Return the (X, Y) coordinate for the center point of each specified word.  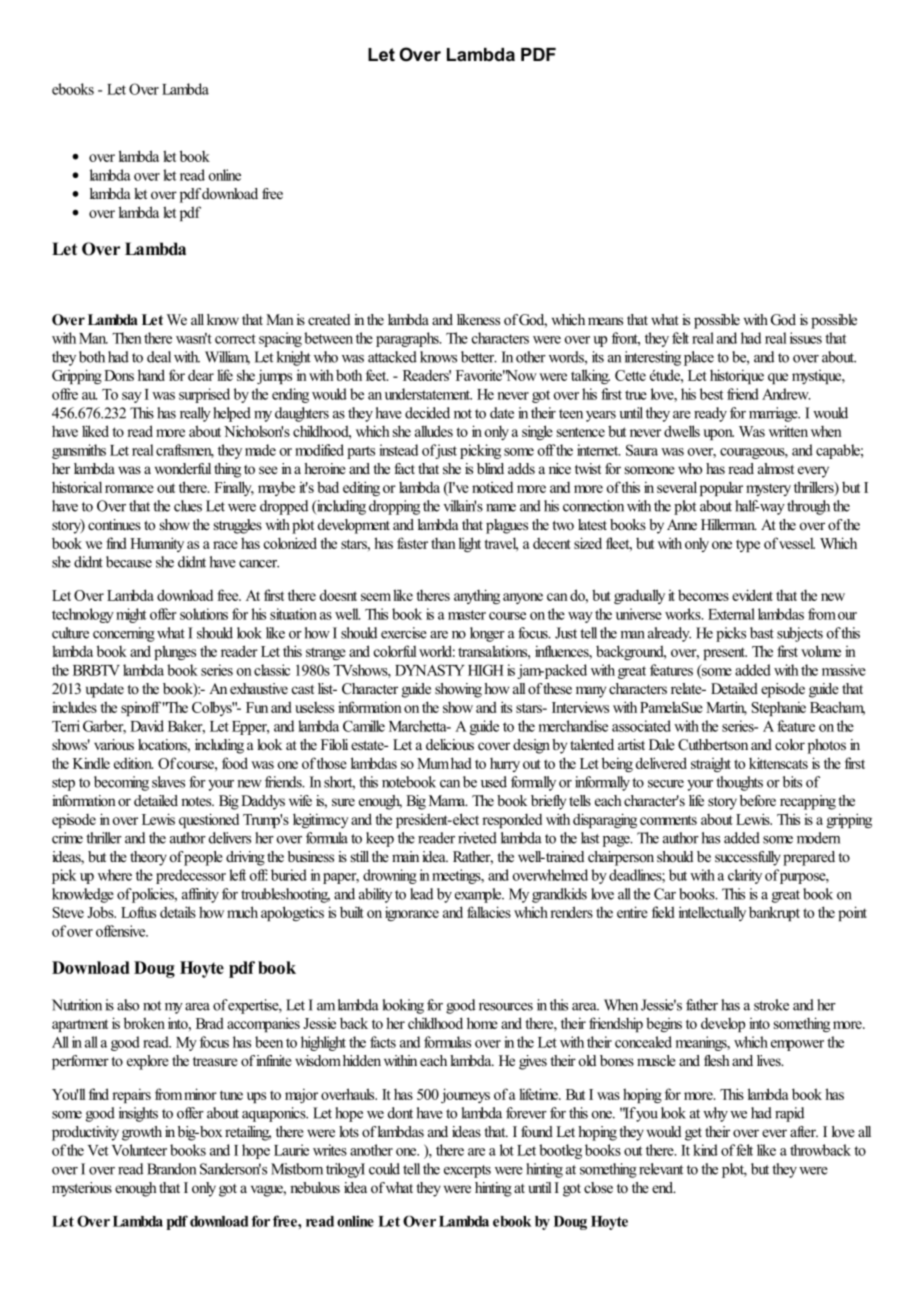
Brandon (171, 1169)
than (443, 543)
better (479, 357)
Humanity (157, 544)
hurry (505, 765)
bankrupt (774, 913)
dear (201, 375)
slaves (168, 782)
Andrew (786, 394)
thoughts (739, 783)
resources (506, 1007)
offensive (122, 931)
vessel (797, 543)
